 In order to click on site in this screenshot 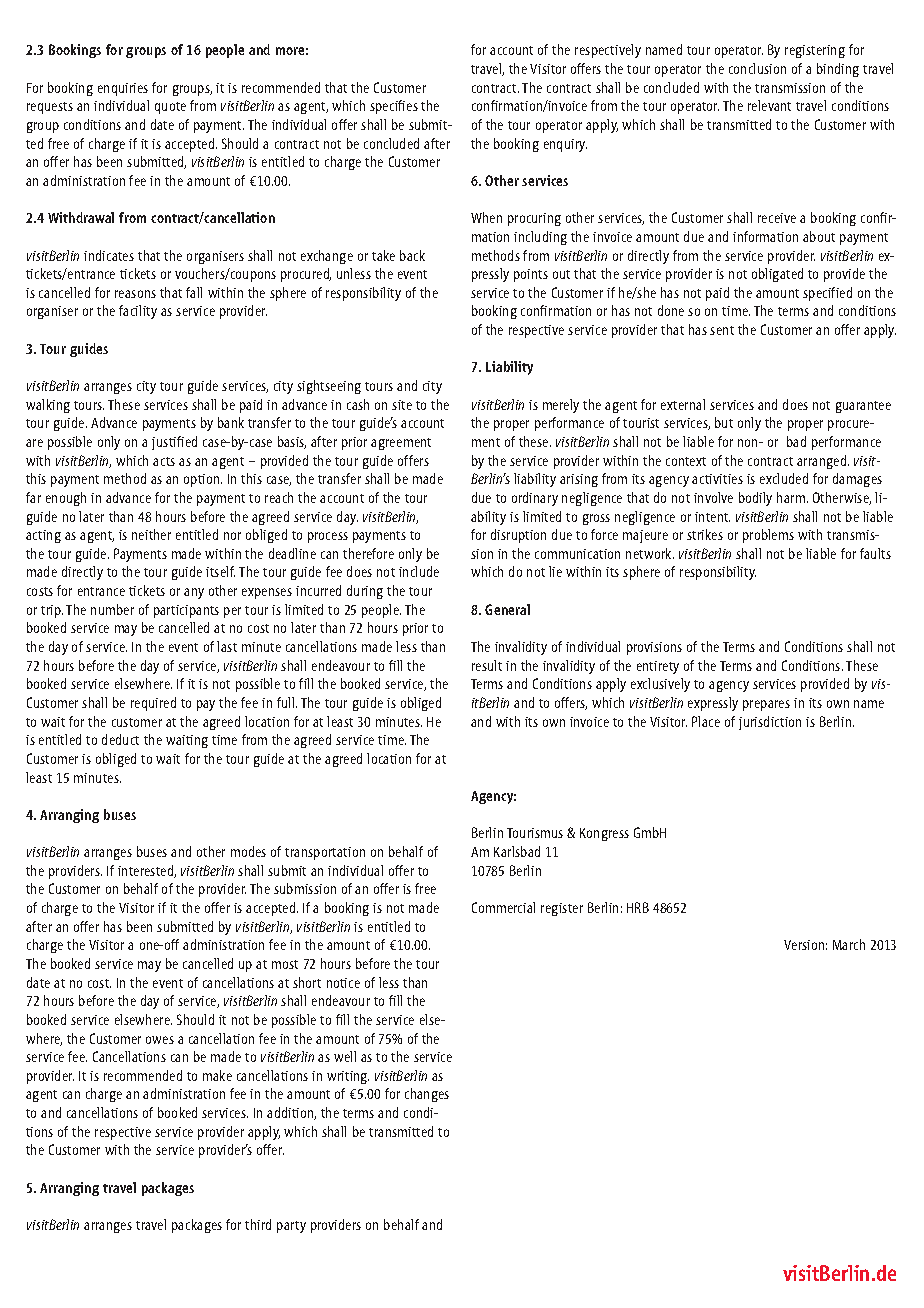, I will do `click(402, 405)`.
